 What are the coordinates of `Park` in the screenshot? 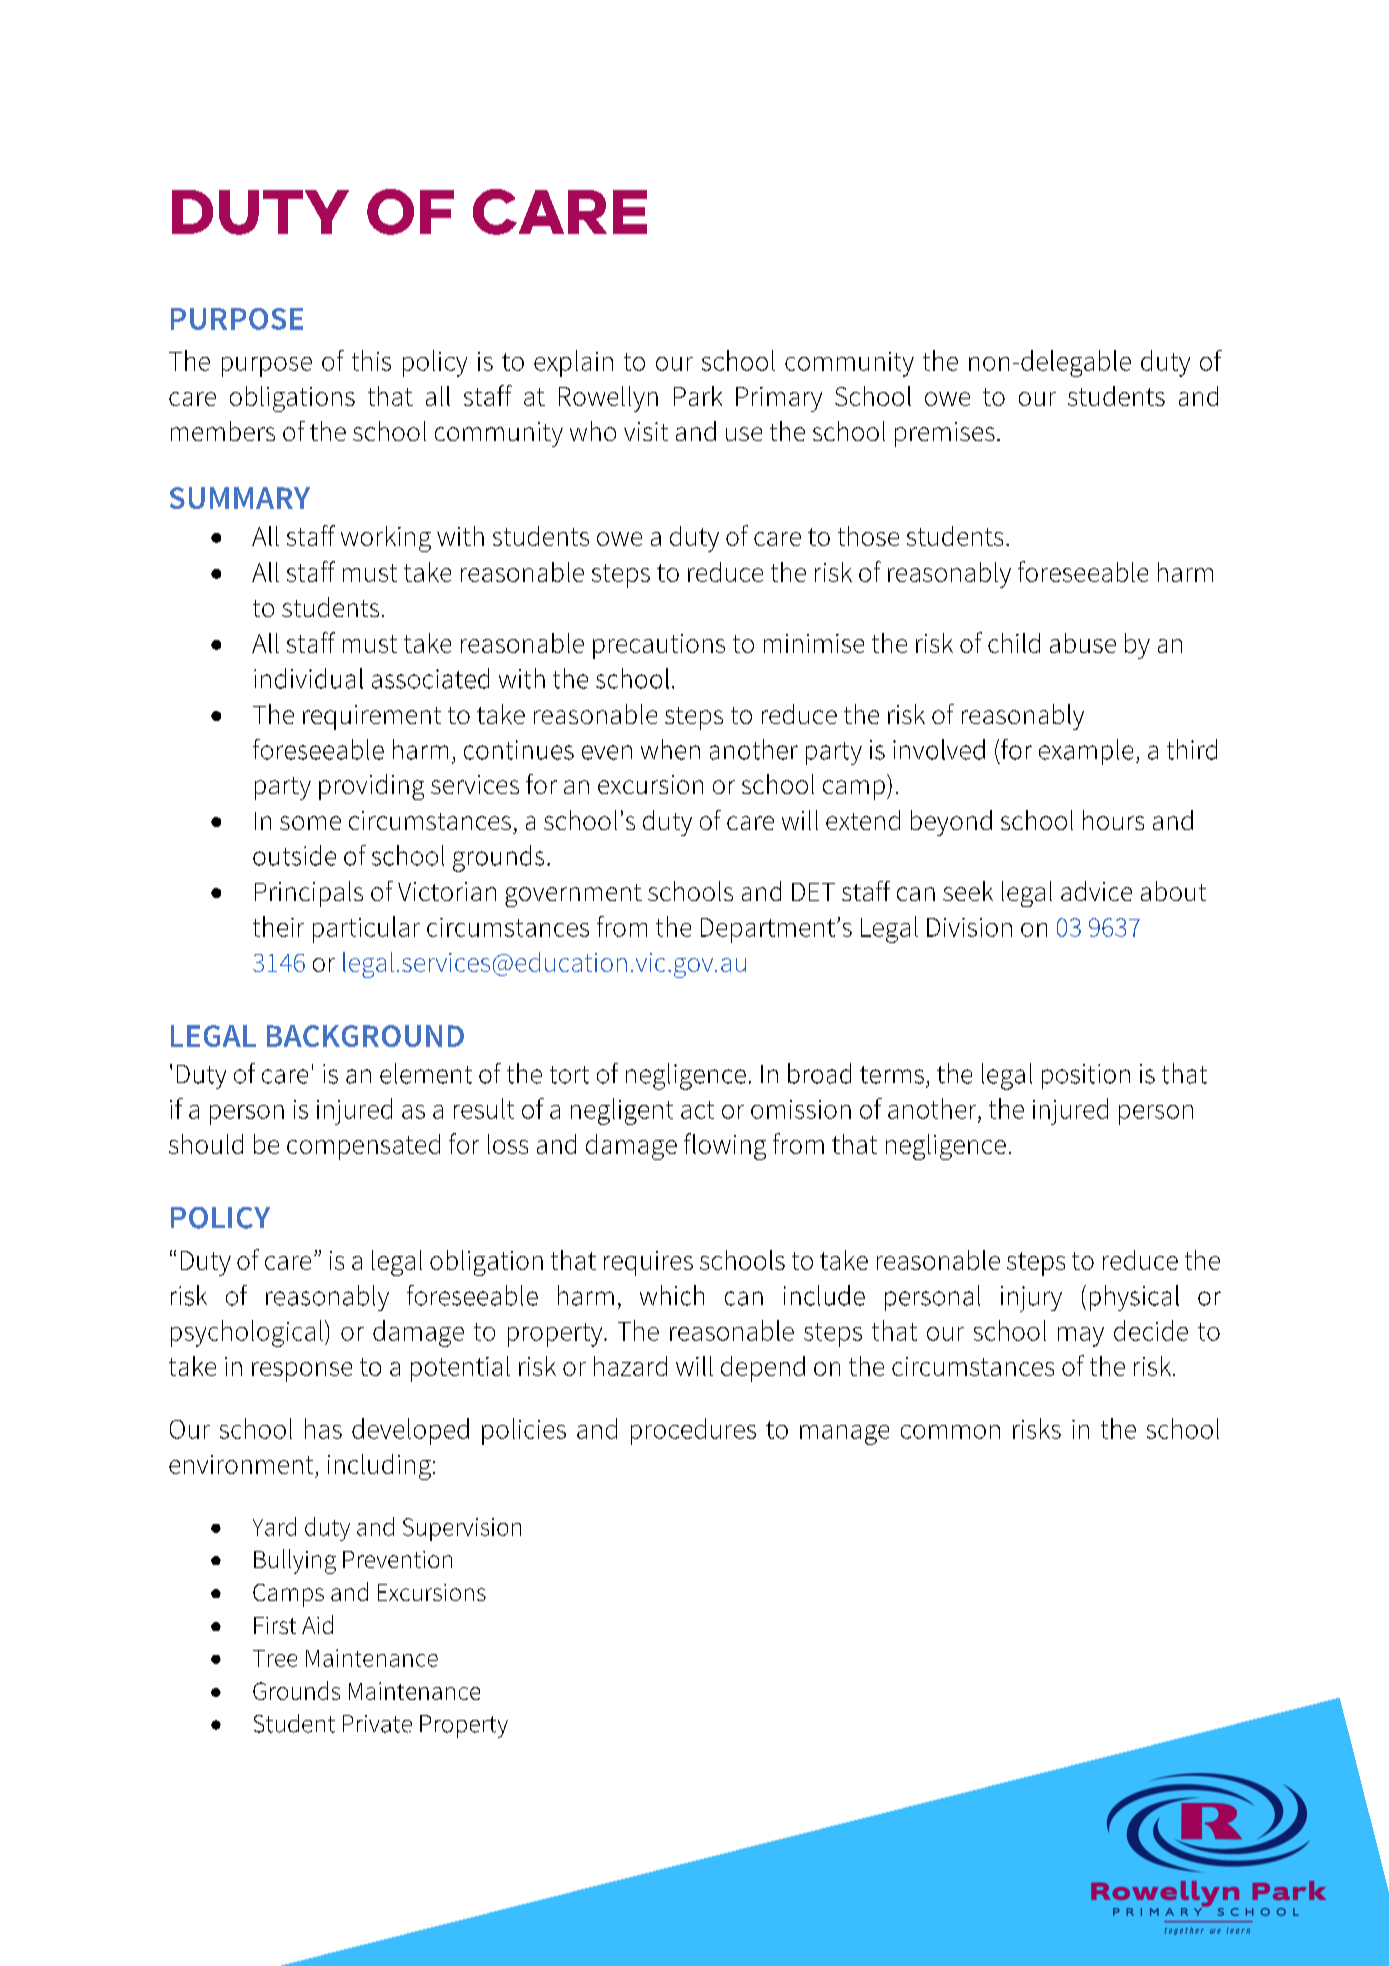 It's located at (698, 396).
